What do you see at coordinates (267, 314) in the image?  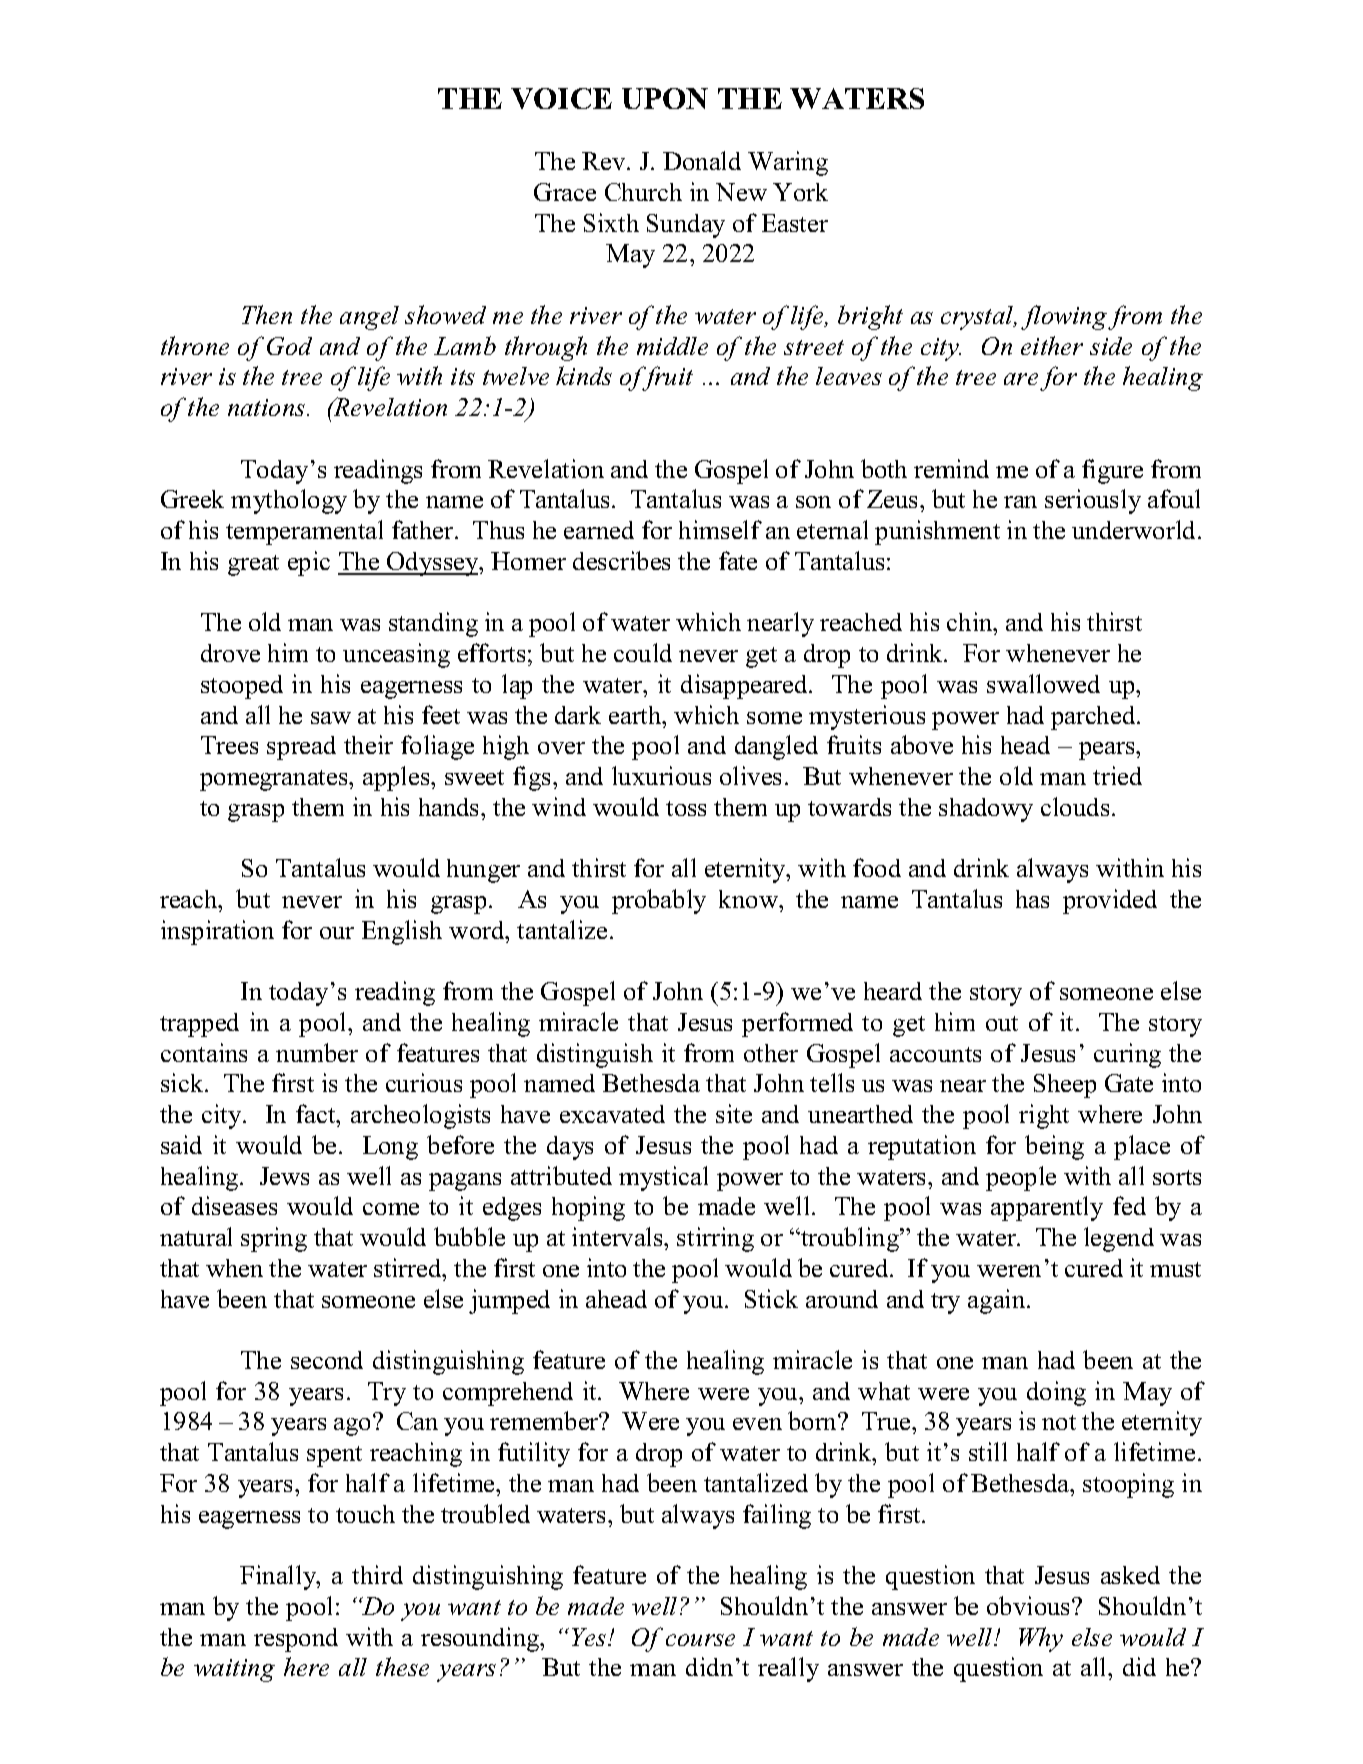 I see `Then` at bounding box center [267, 314].
